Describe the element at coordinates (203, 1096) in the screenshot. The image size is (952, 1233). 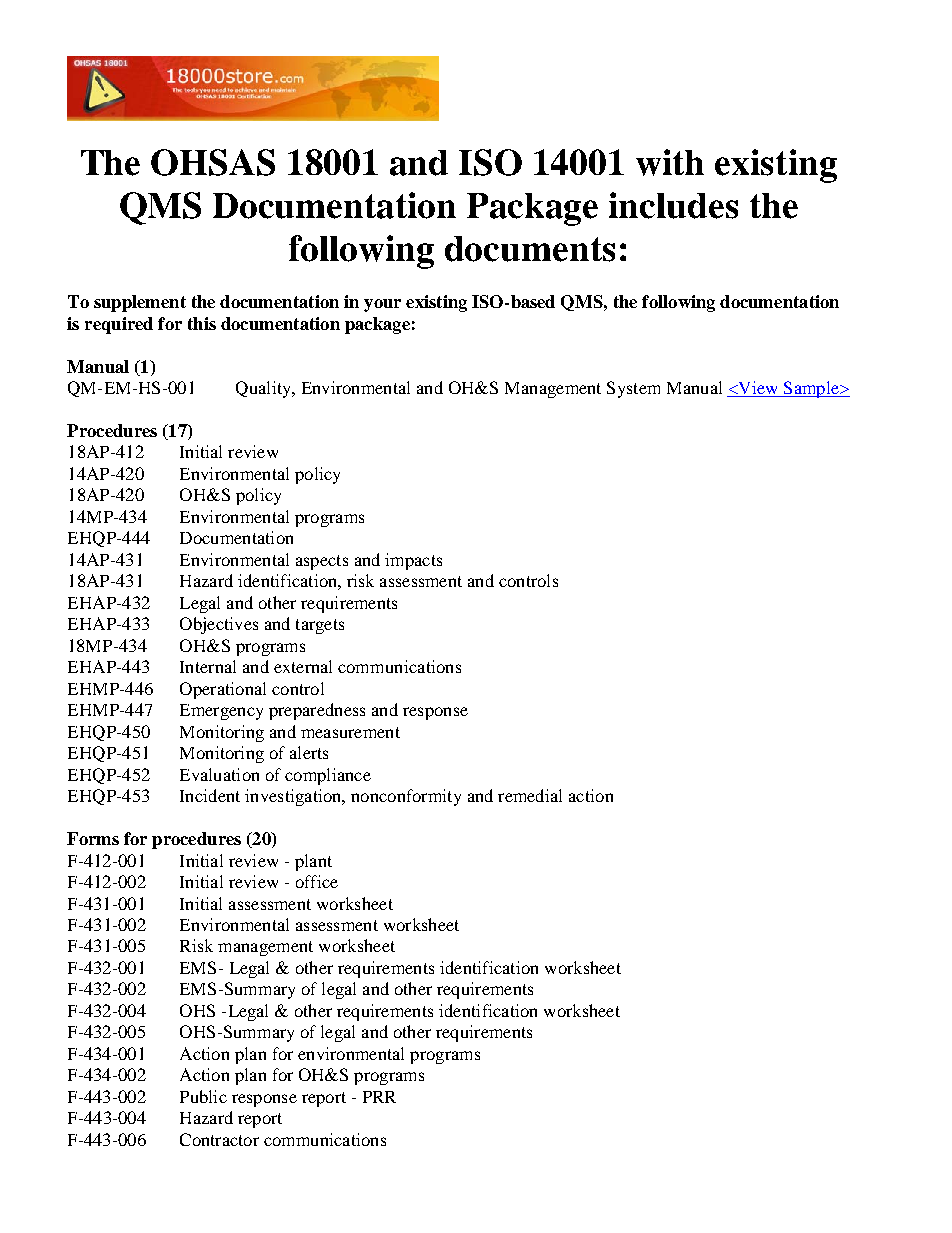
I see `Public` at that location.
